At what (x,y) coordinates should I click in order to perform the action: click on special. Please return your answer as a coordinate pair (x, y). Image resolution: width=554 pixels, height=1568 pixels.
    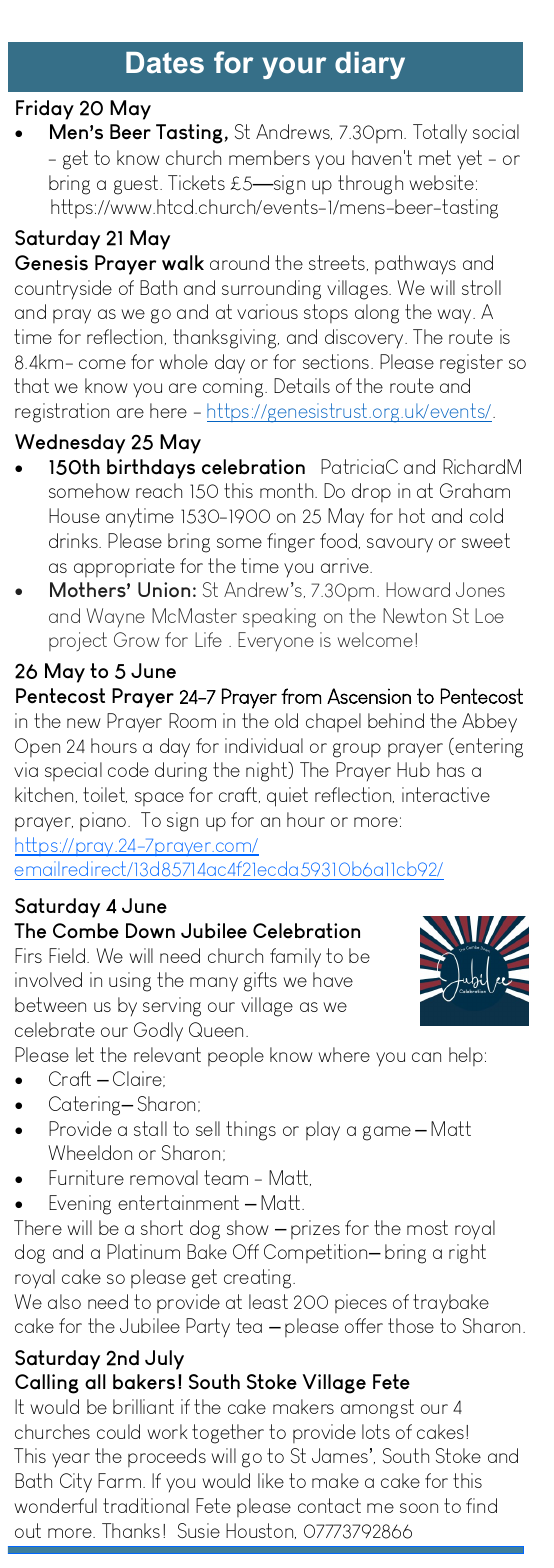
    Looking at the image, I should click on (73, 771).
